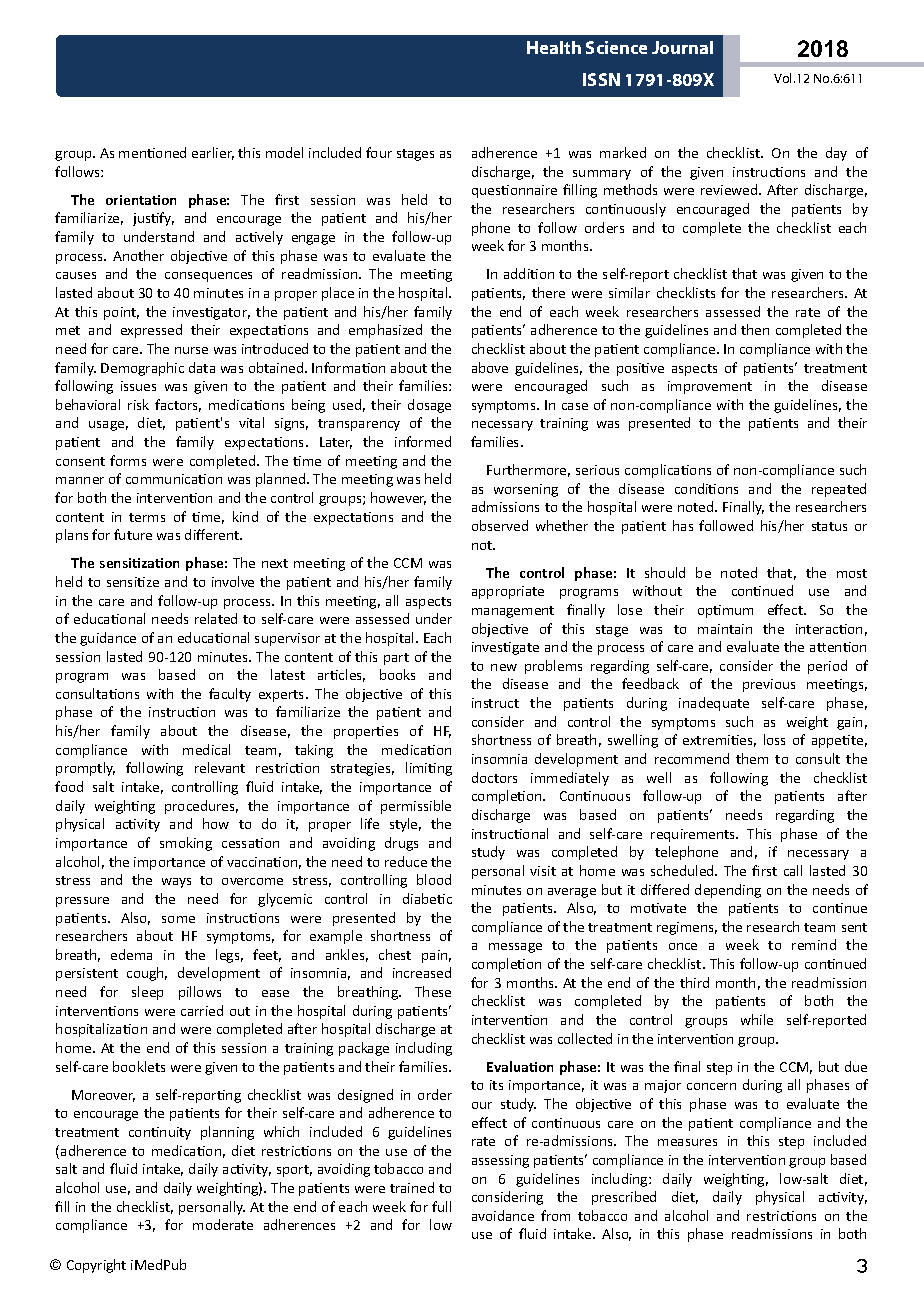 The height and width of the document is (1308, 924). What do you see at coordinates (682, 47) in the document?
I see `Journal` at bounding box center [682, 47].
